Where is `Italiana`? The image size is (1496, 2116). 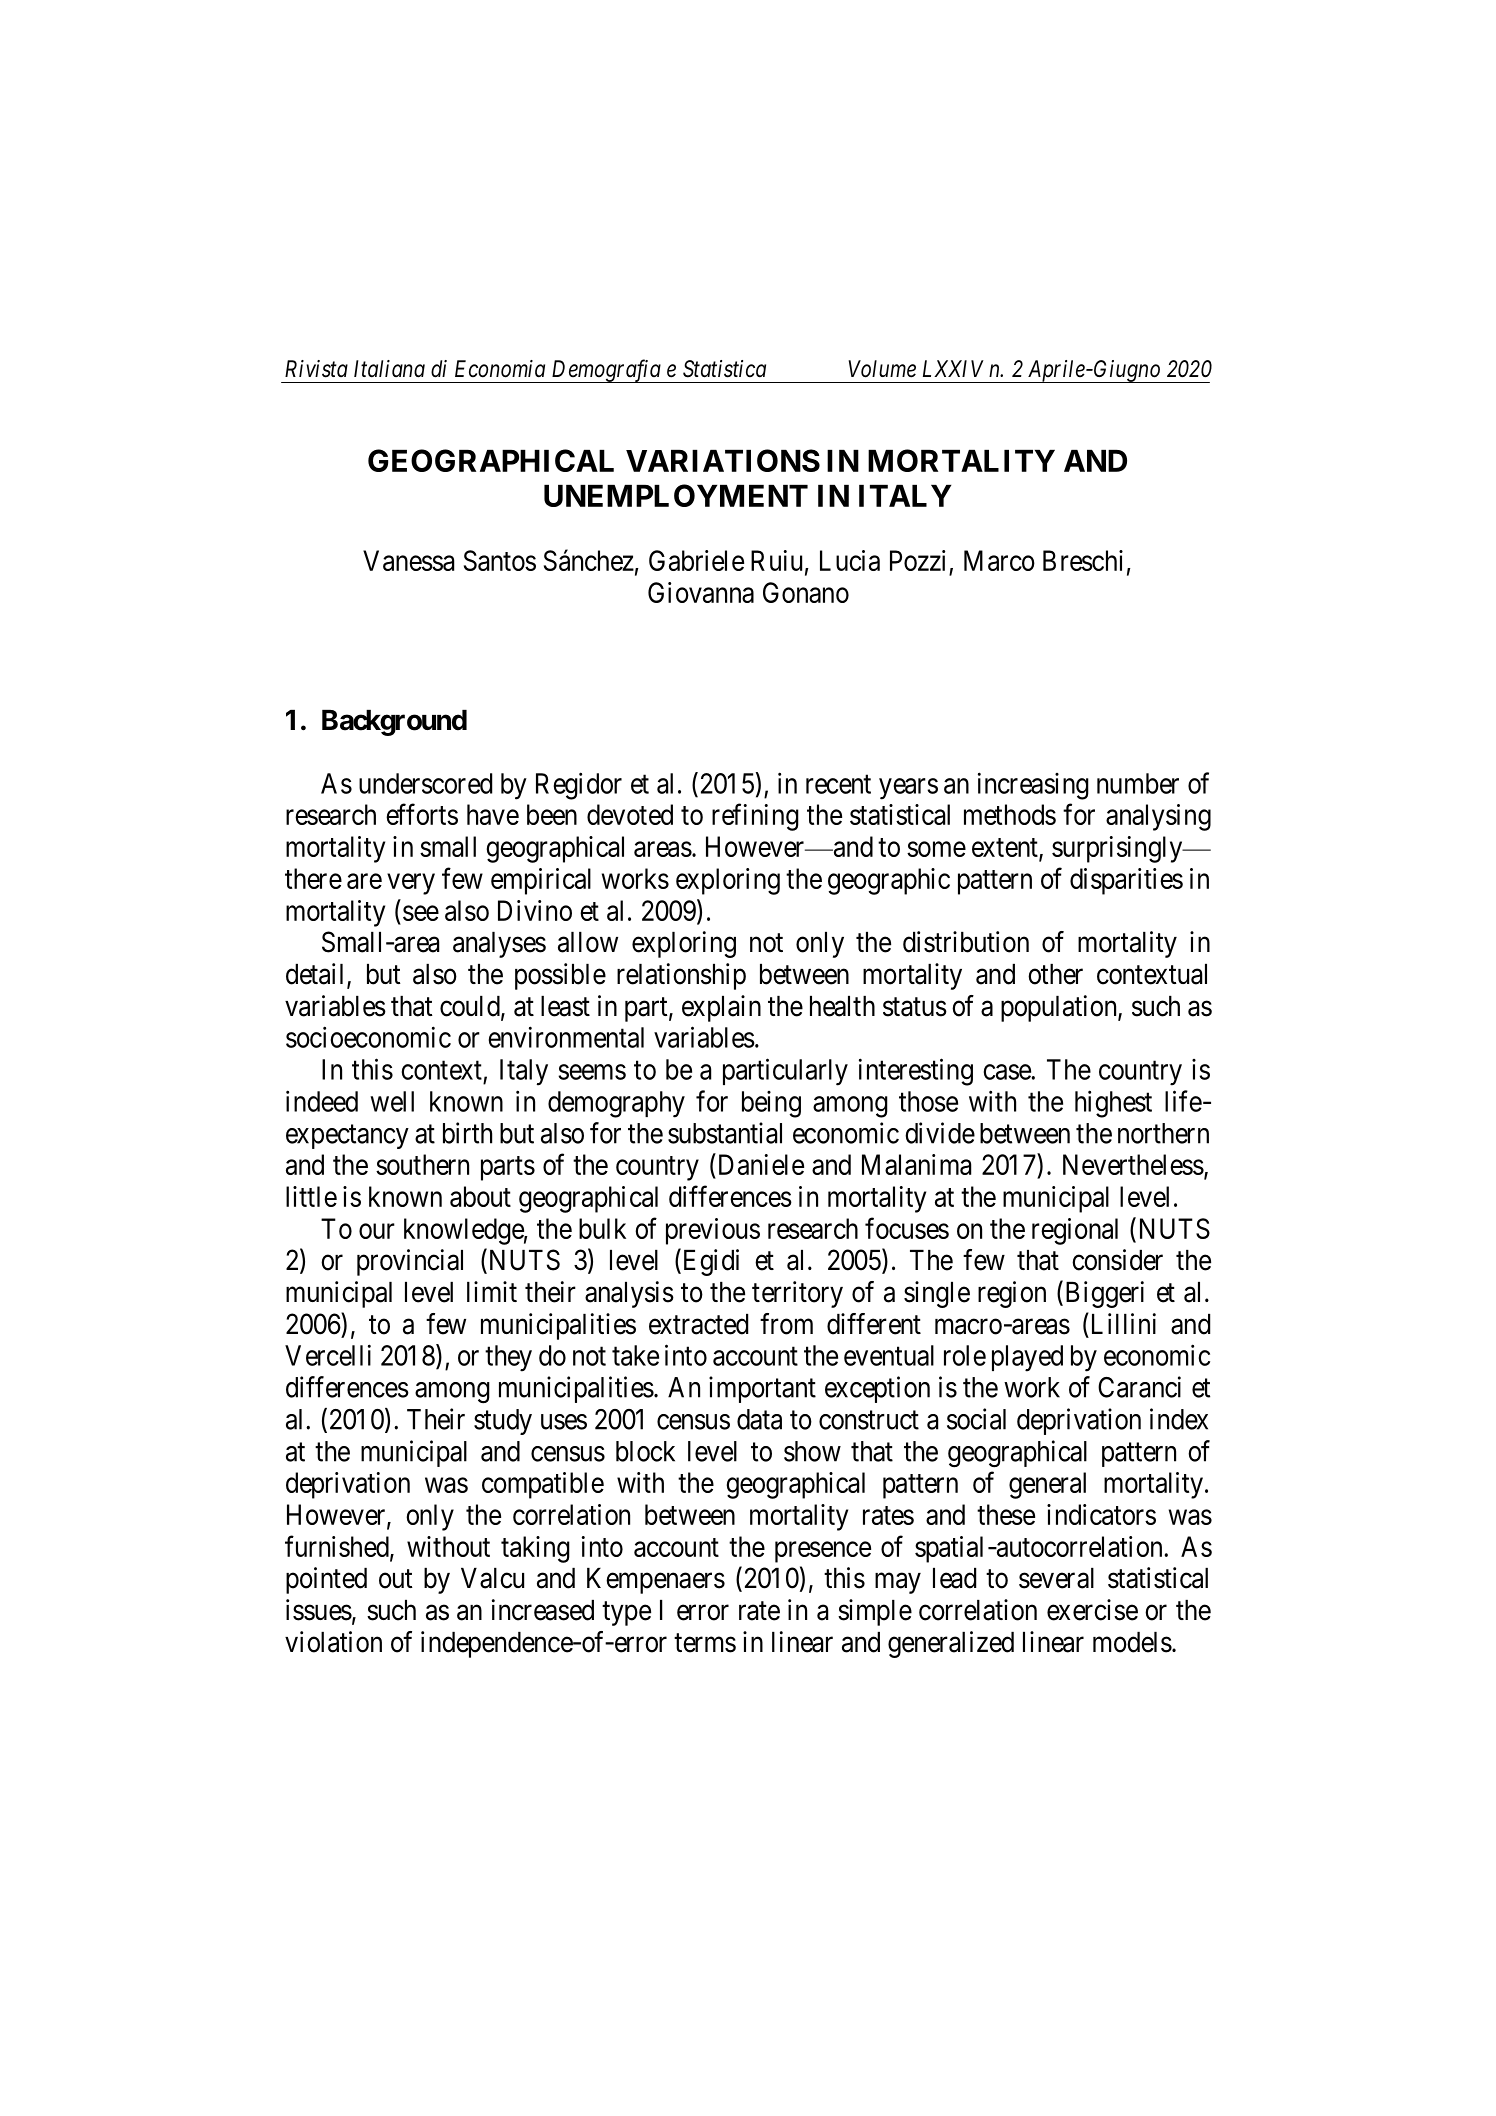
Italiana is located at coordinates (389, 369).
